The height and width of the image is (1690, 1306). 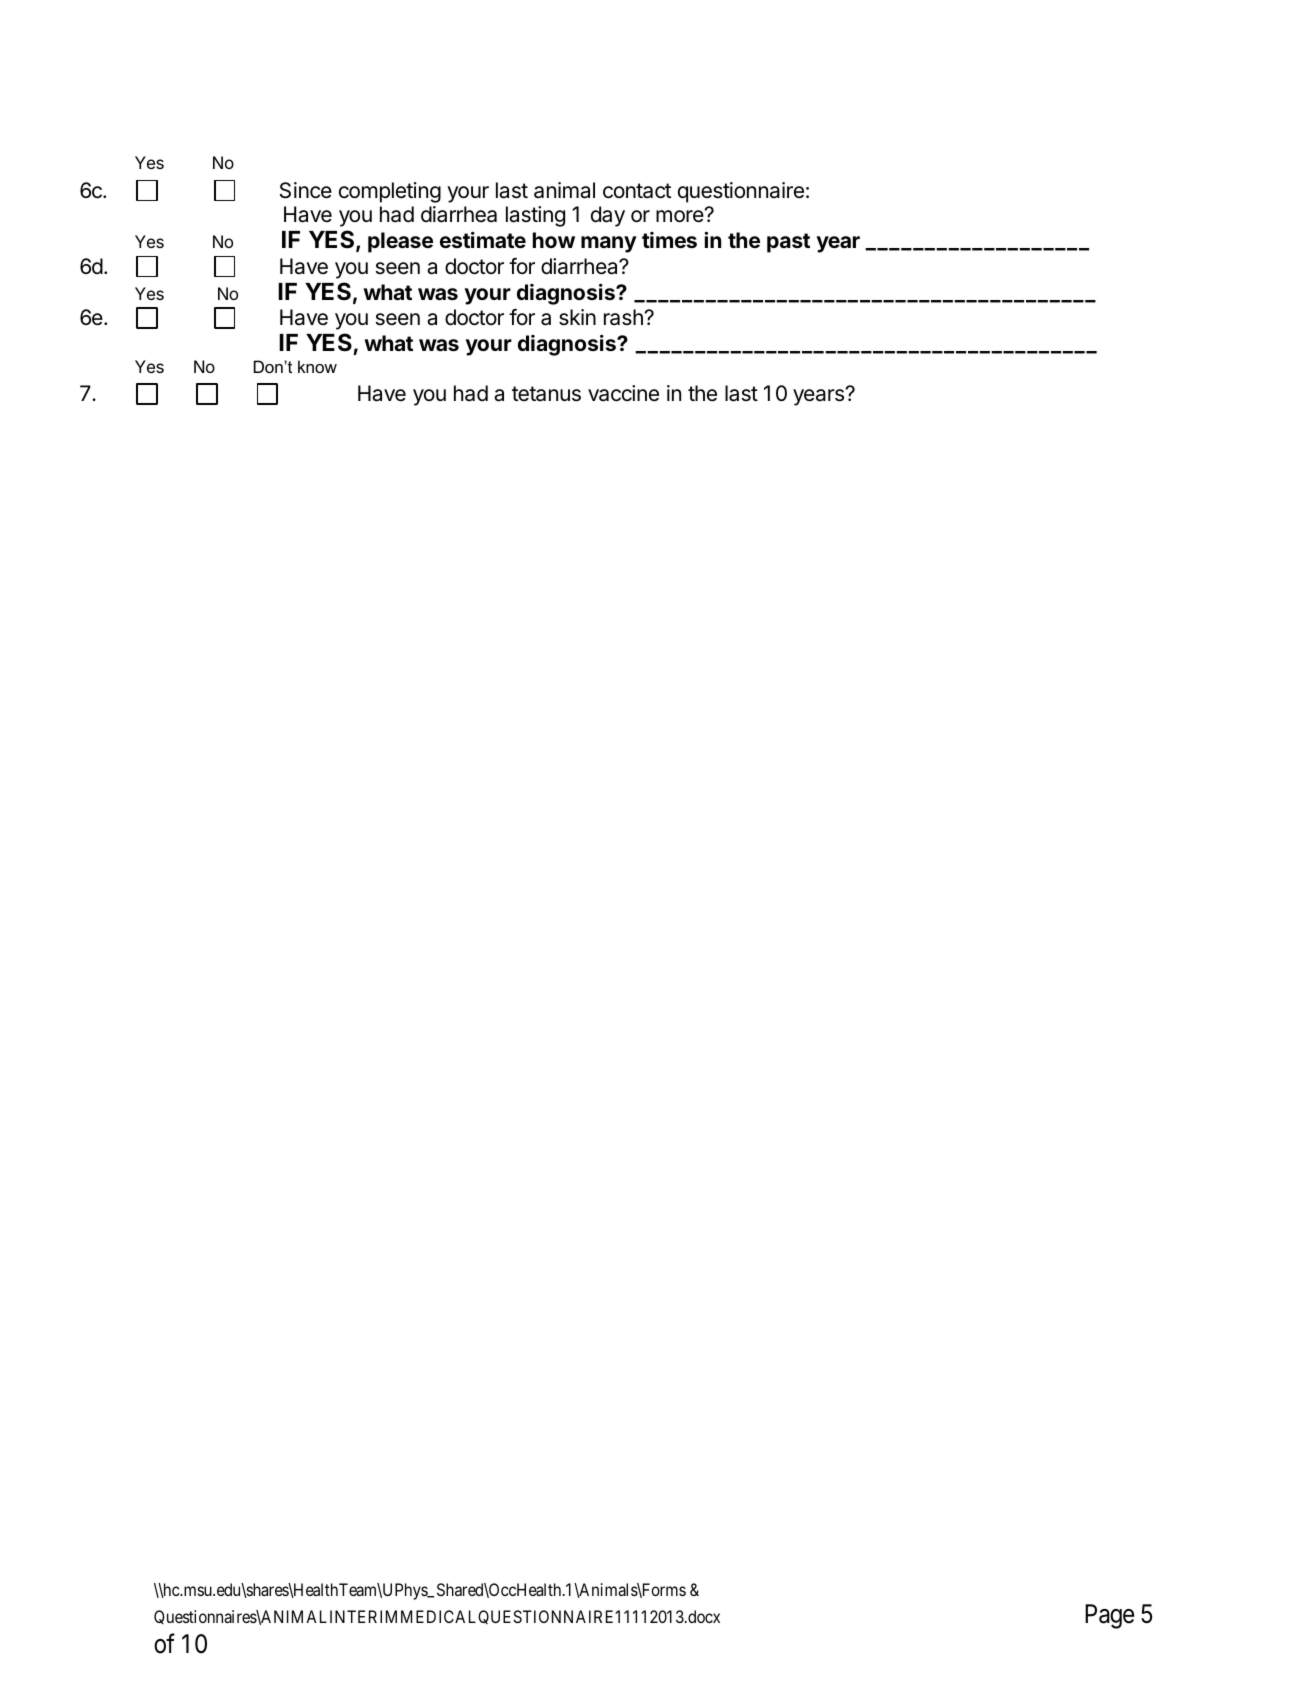 I want to click on please, so click(x=400, y=242).
